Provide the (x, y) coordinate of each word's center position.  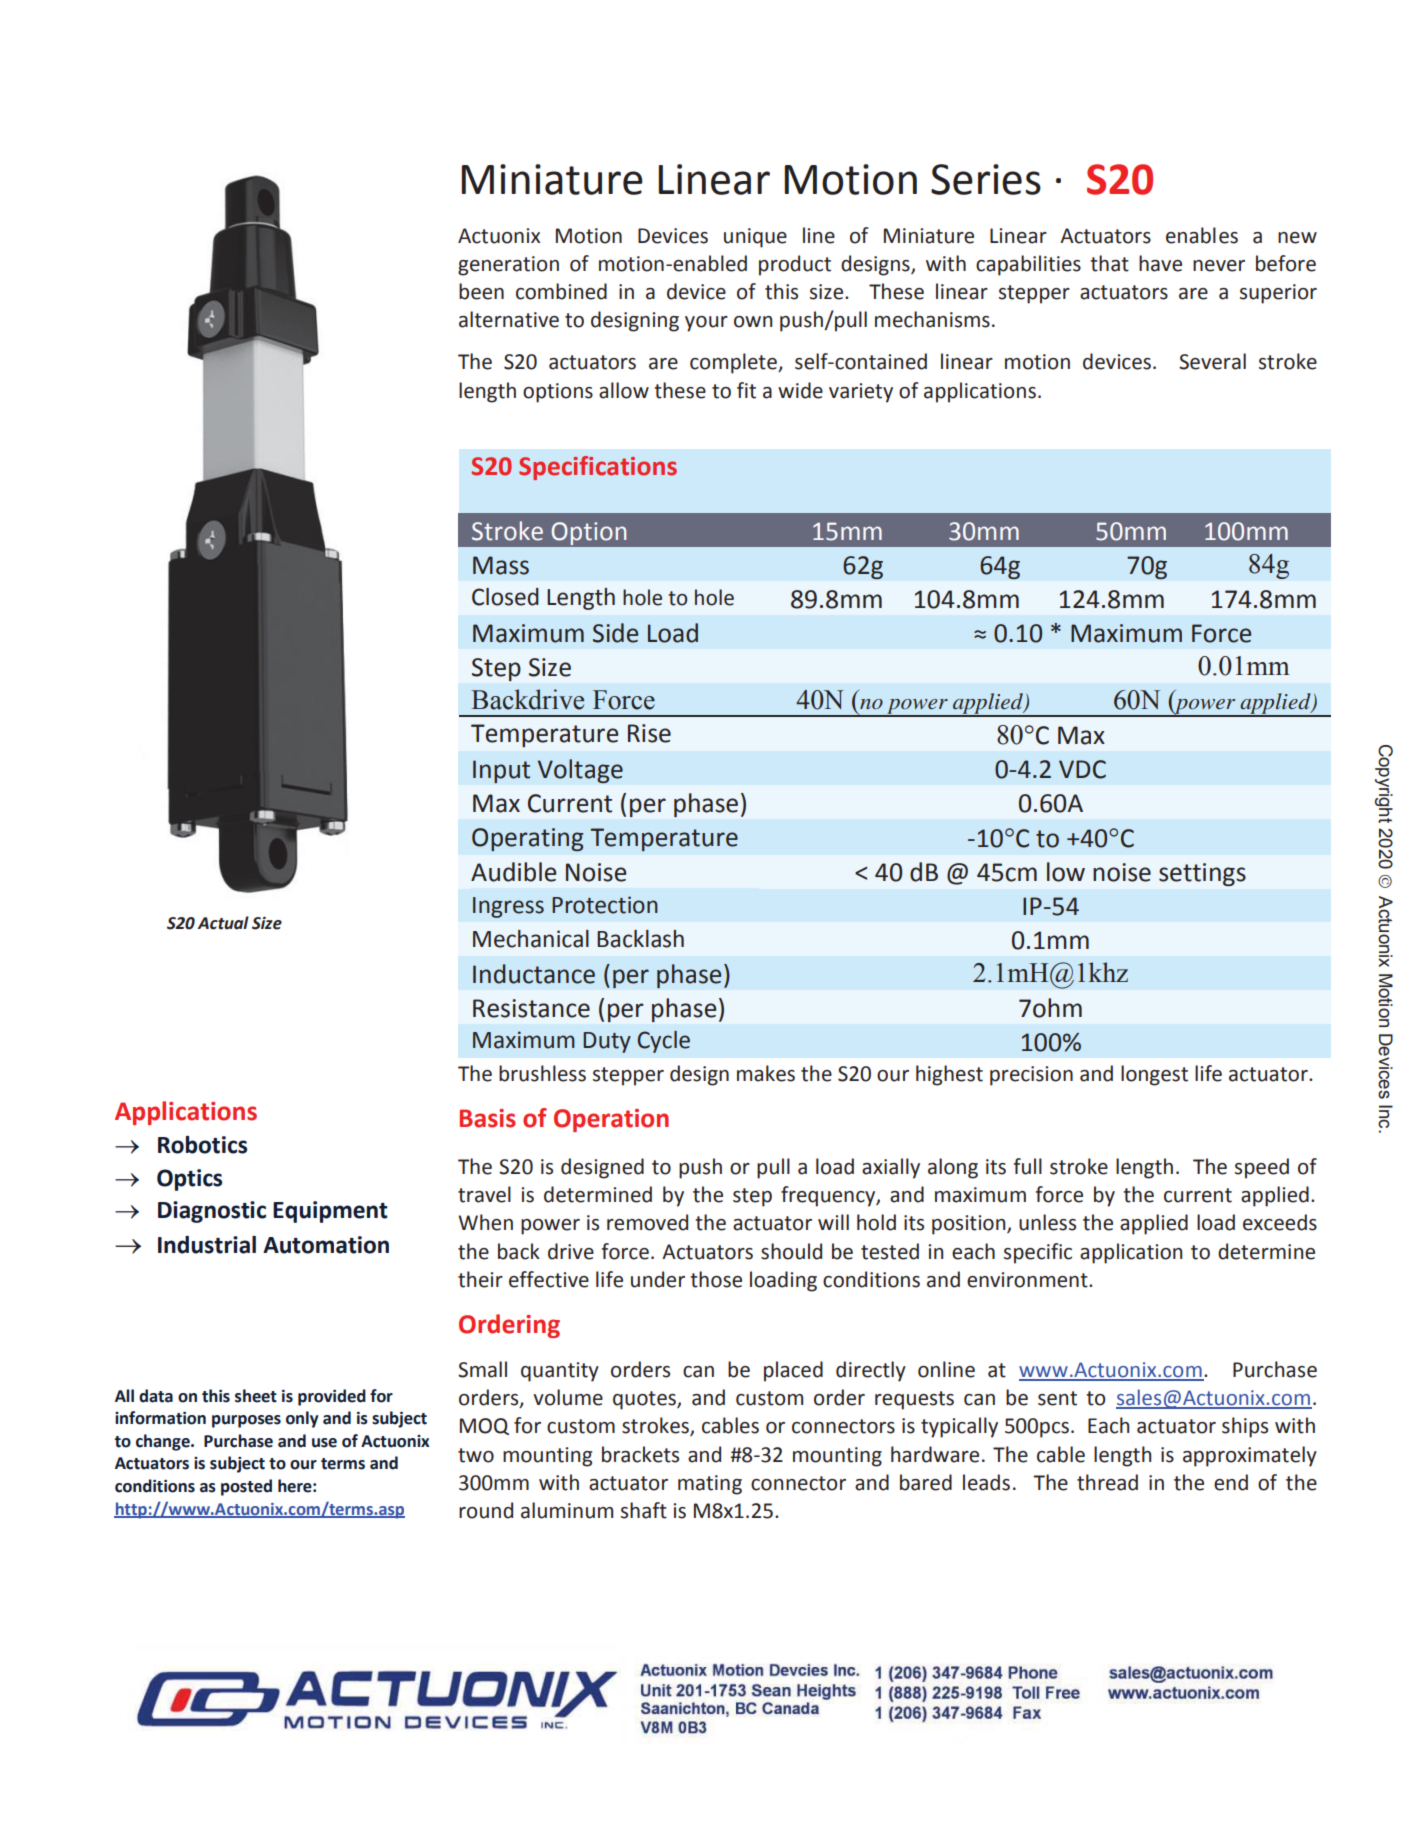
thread (1107, 1482)
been (481, 291)
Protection (605, 905)
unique (755, 238)
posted (246, 1487)
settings (1202, 874)
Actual (223, 923)
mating (710, 1485)
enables (1202, 235)
